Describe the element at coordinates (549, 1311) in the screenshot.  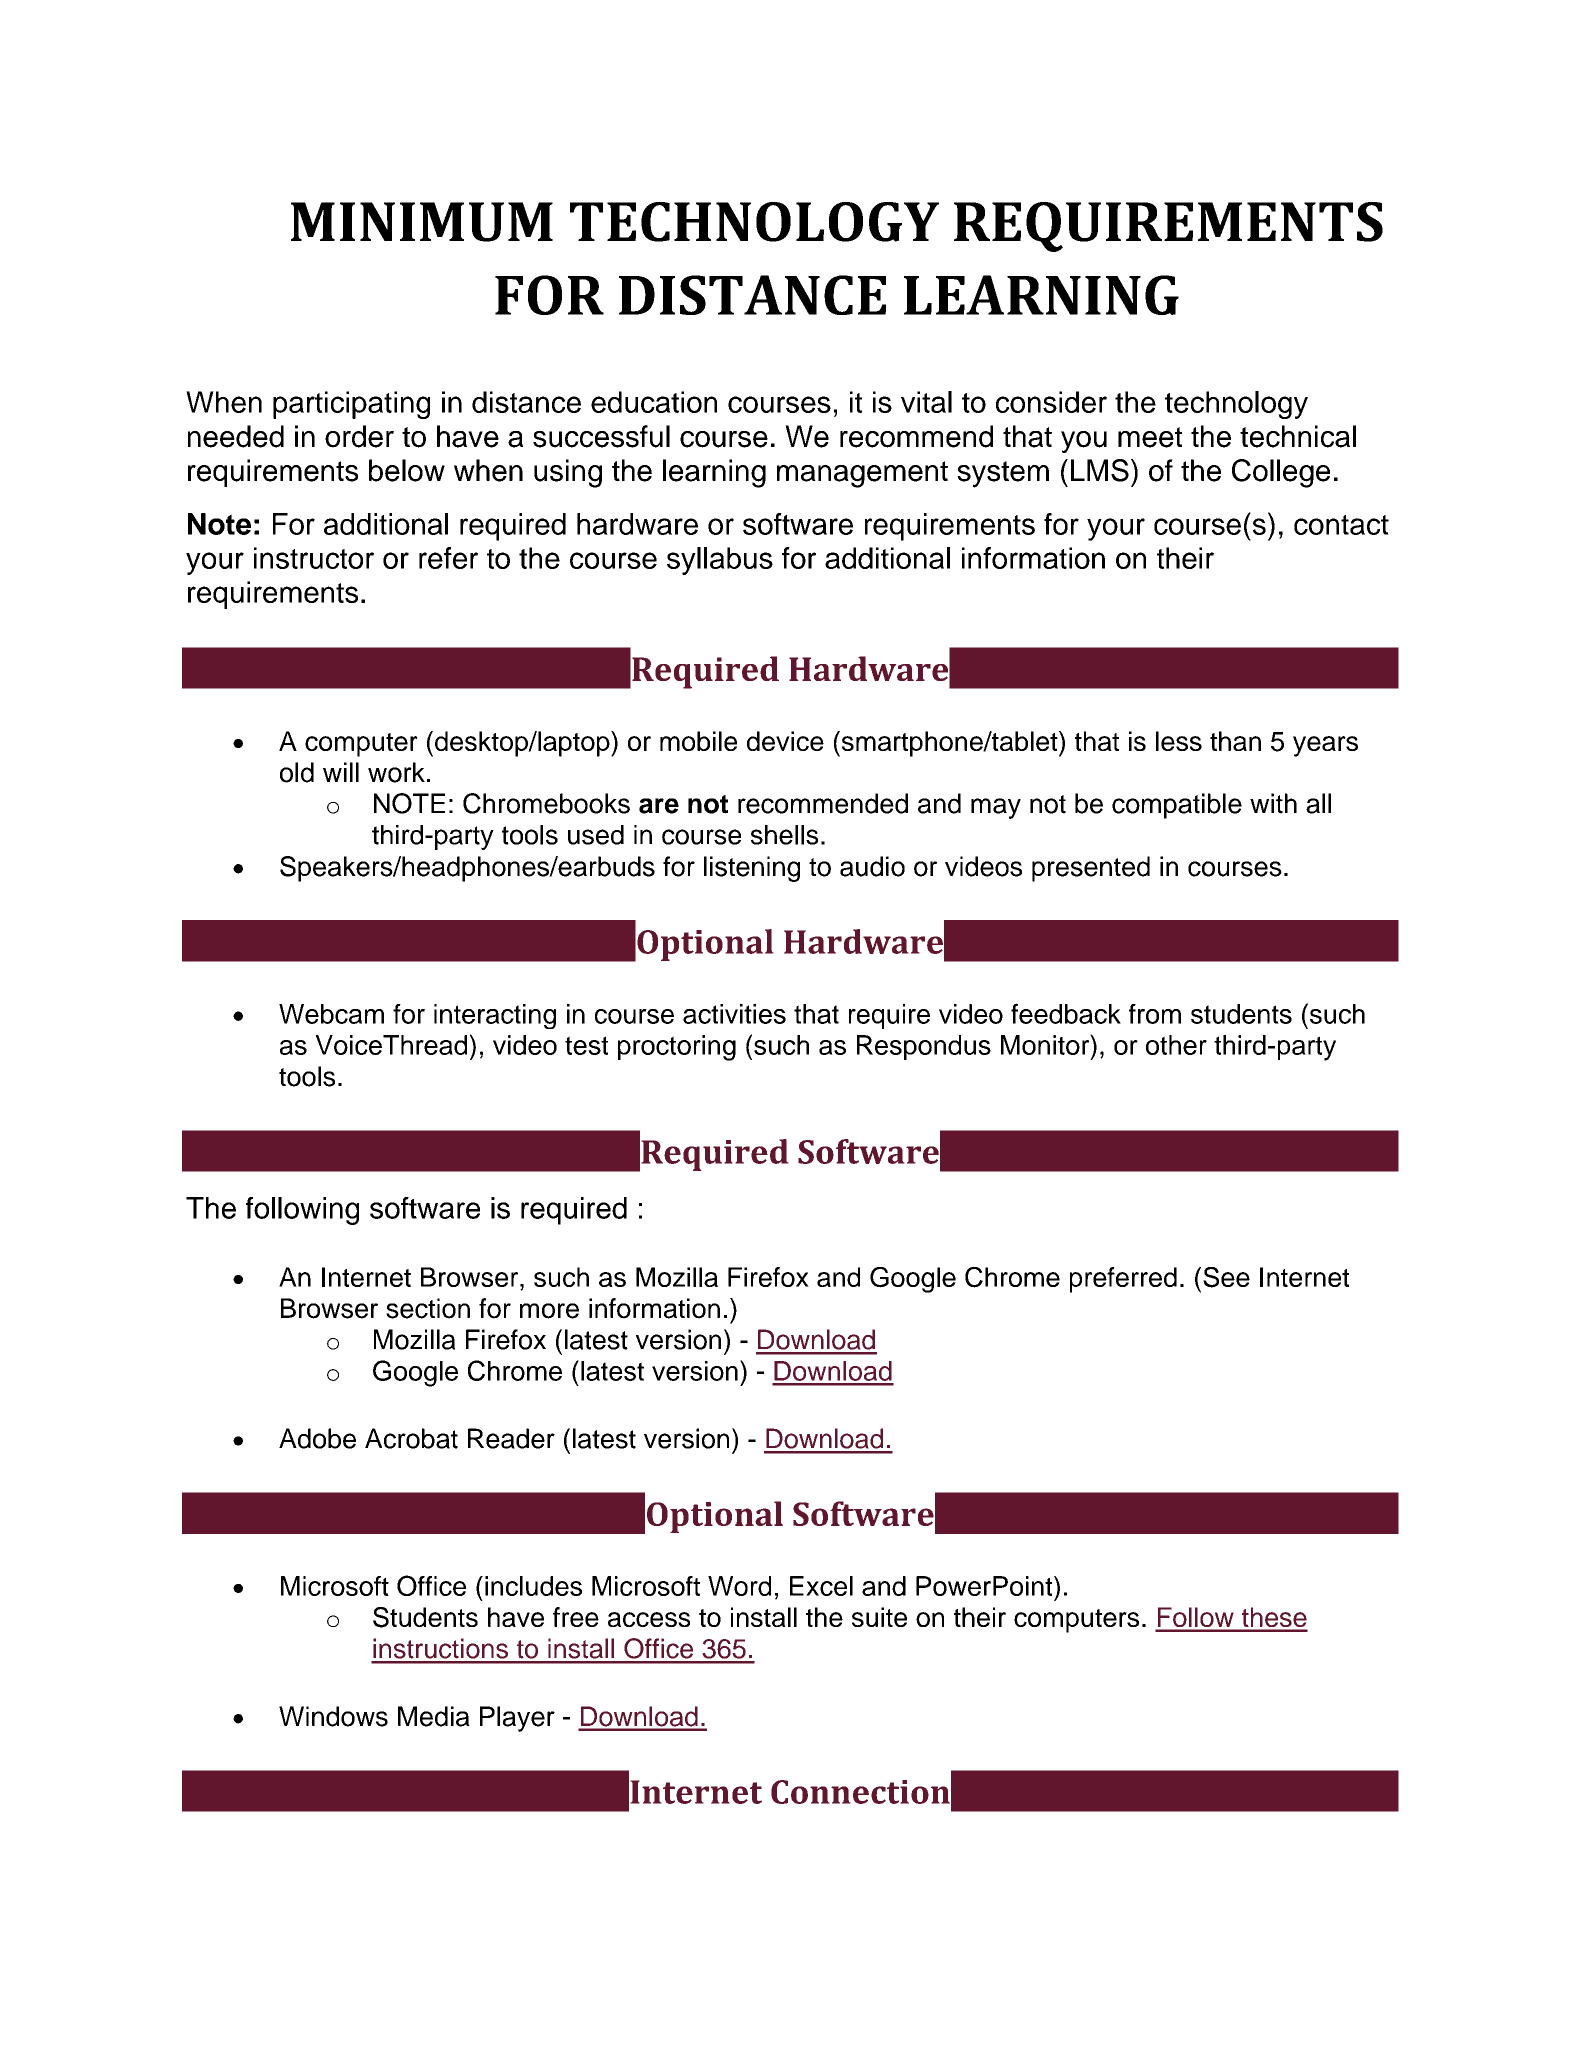
I see `more` at that location.
